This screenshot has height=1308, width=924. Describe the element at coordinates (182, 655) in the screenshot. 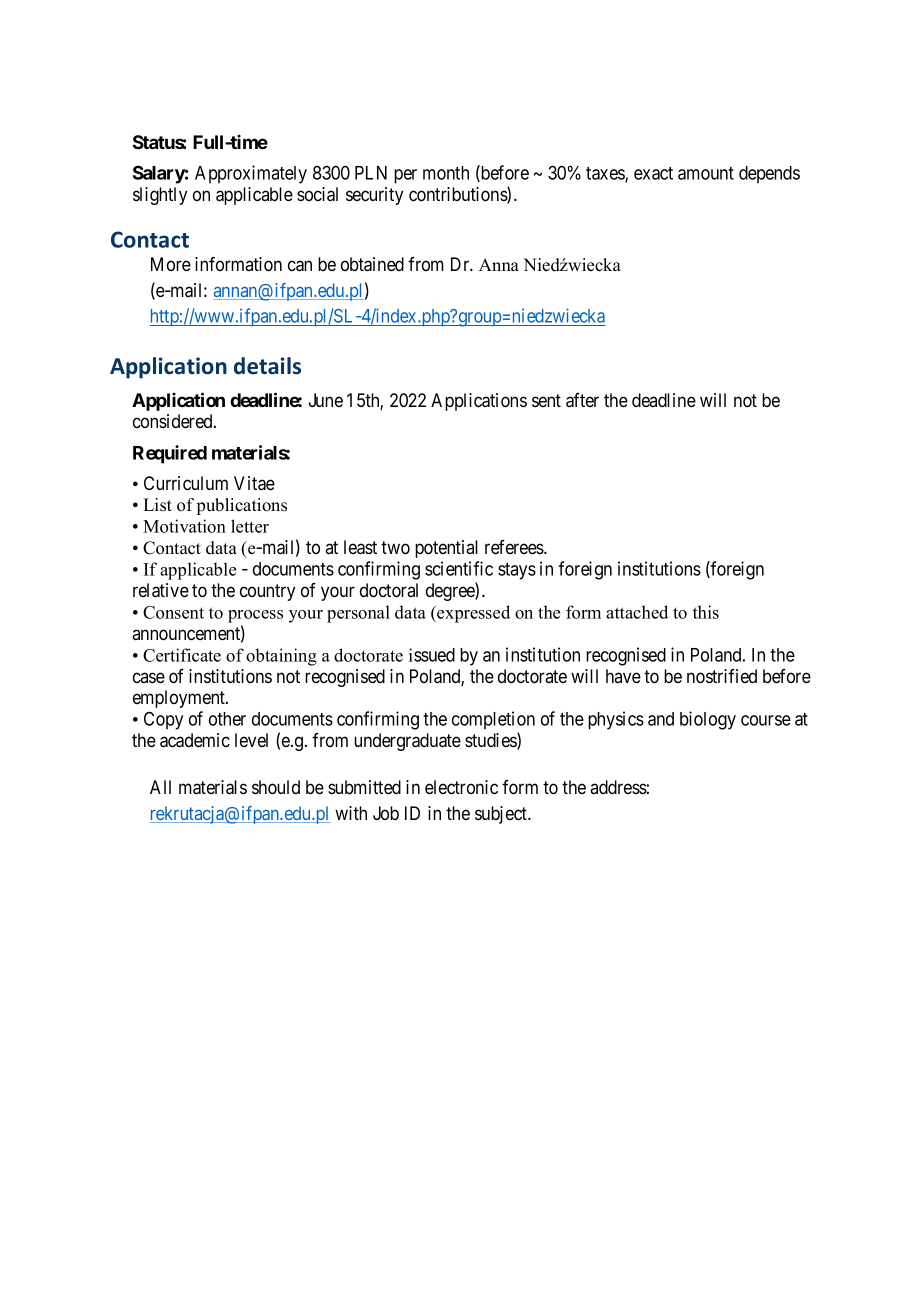

I see `Certificate` at that location.
